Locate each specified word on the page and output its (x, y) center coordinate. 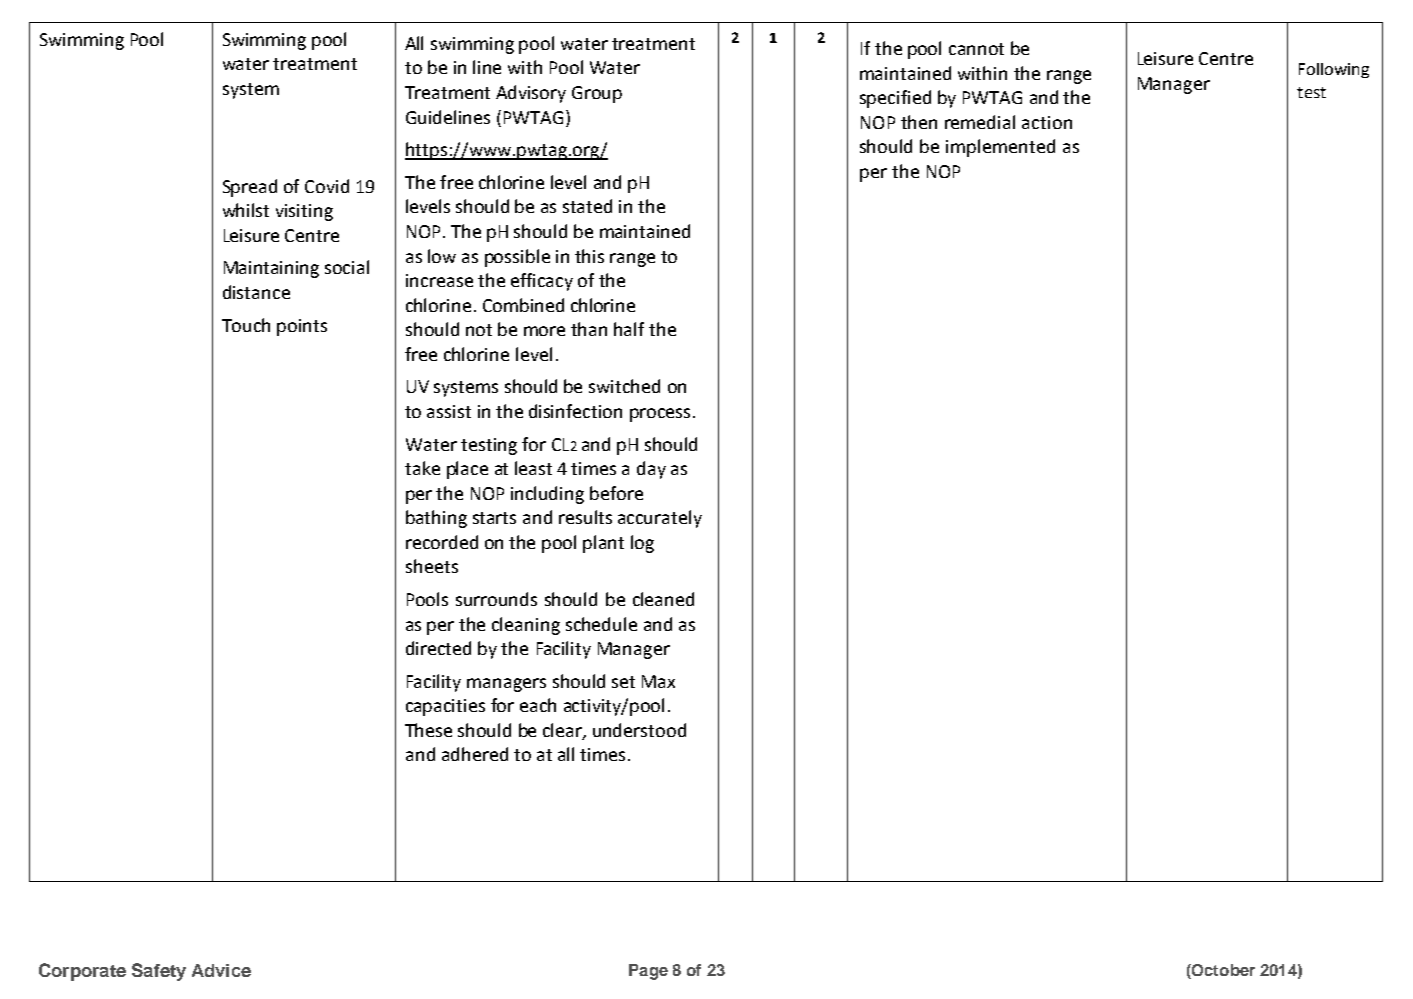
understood (639, 730)
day (651, 470)
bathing (436, 519)
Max (658, 681)
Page (648, 972)
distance (256, 292)
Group (597, 94)
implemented (1000, 148)
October (1222, 971)
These (428, 730)
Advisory (531, 94)
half (629, 329)
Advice (221, 970)
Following (1334, 70)
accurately (660, 519)
